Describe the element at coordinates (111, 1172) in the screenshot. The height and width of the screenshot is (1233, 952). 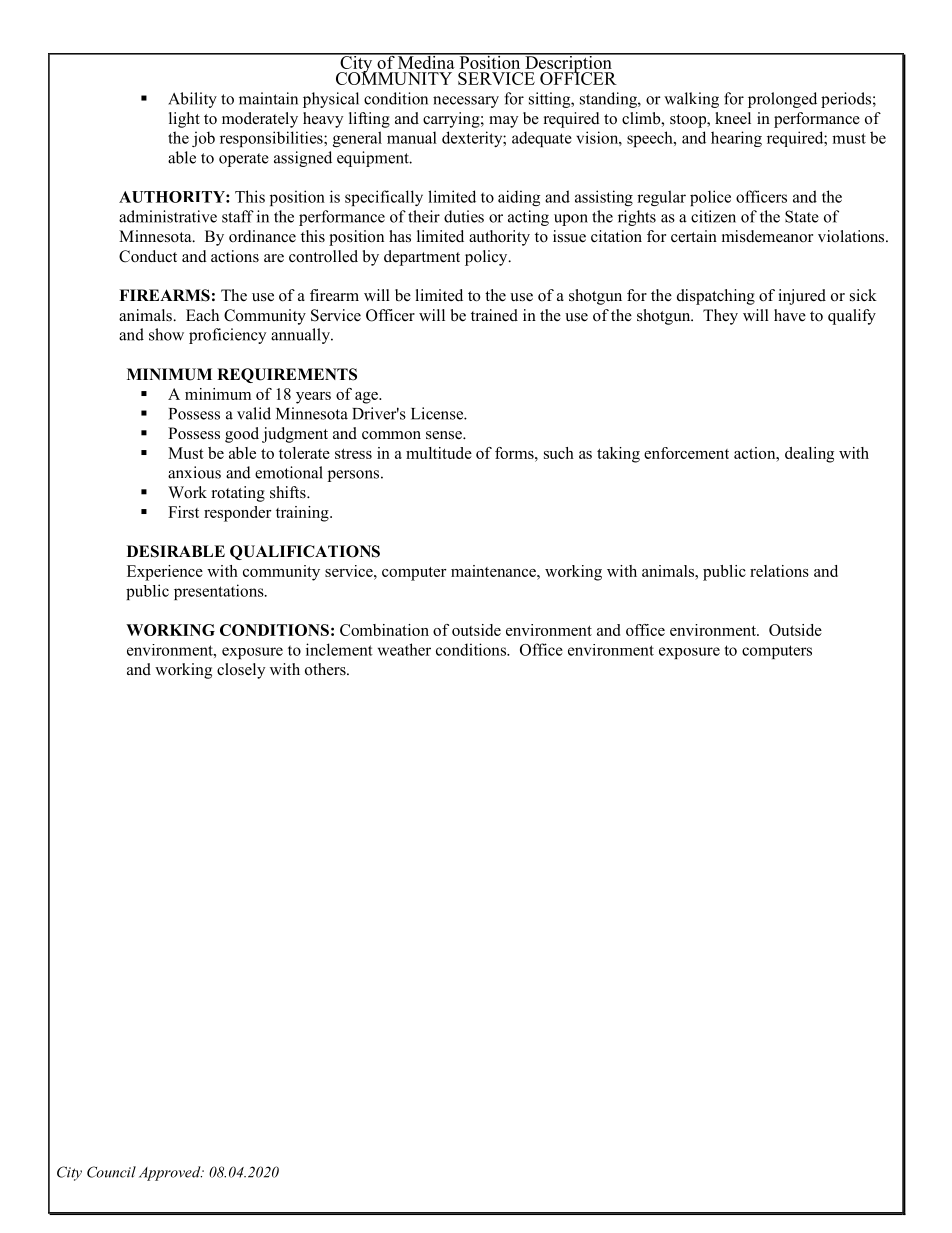
I see `Council` at that location.
